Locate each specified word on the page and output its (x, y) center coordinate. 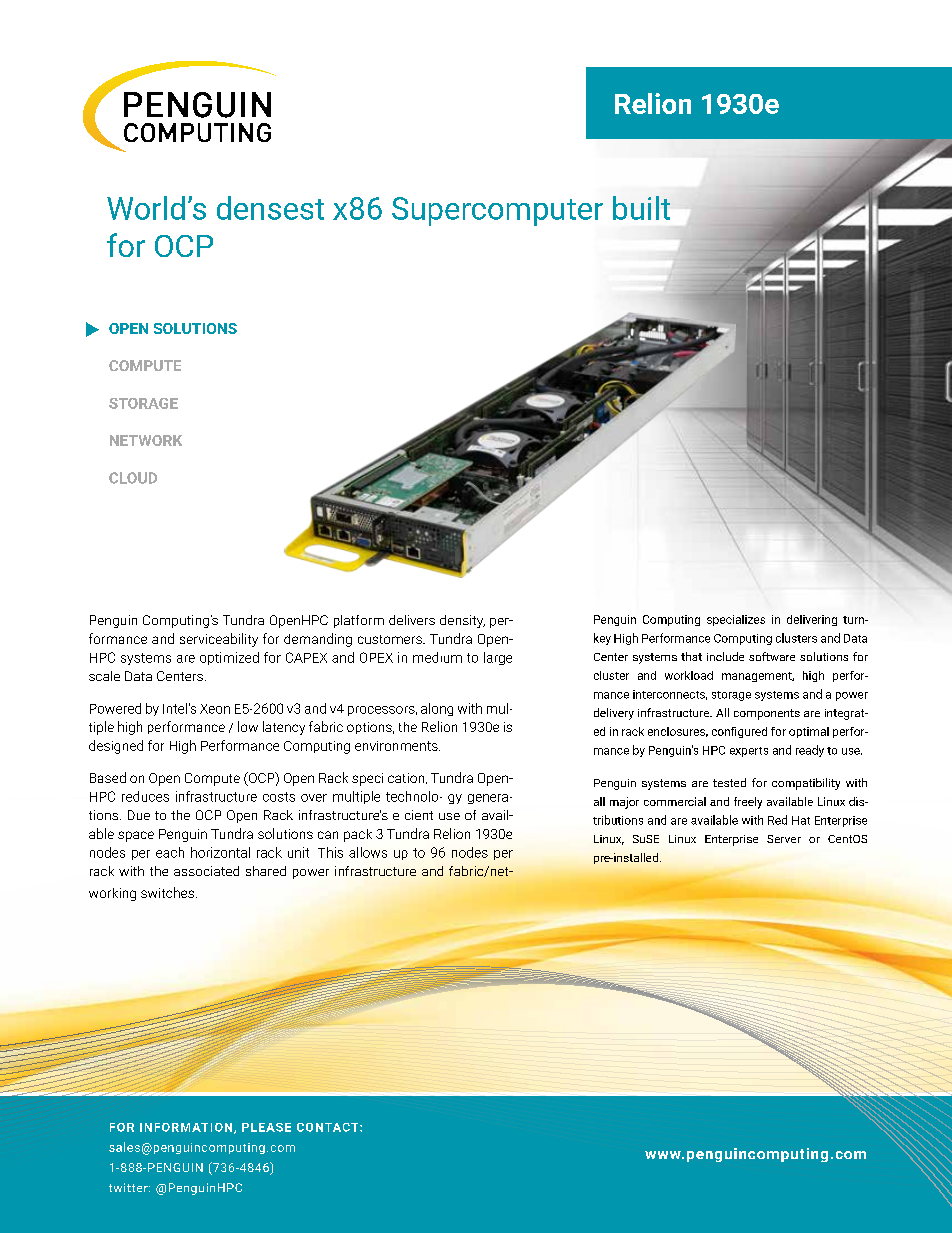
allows (368, 852)
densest (270, 208)
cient (419, 815)
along (437, 709)
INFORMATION (187, 1128)
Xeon (215, 709)
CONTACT (329, 1127)
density (462, 621)
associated (206, 871)
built (641, 208)
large (498, 658)
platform (359, 621)
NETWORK (146, 440)
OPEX (376, 657)
